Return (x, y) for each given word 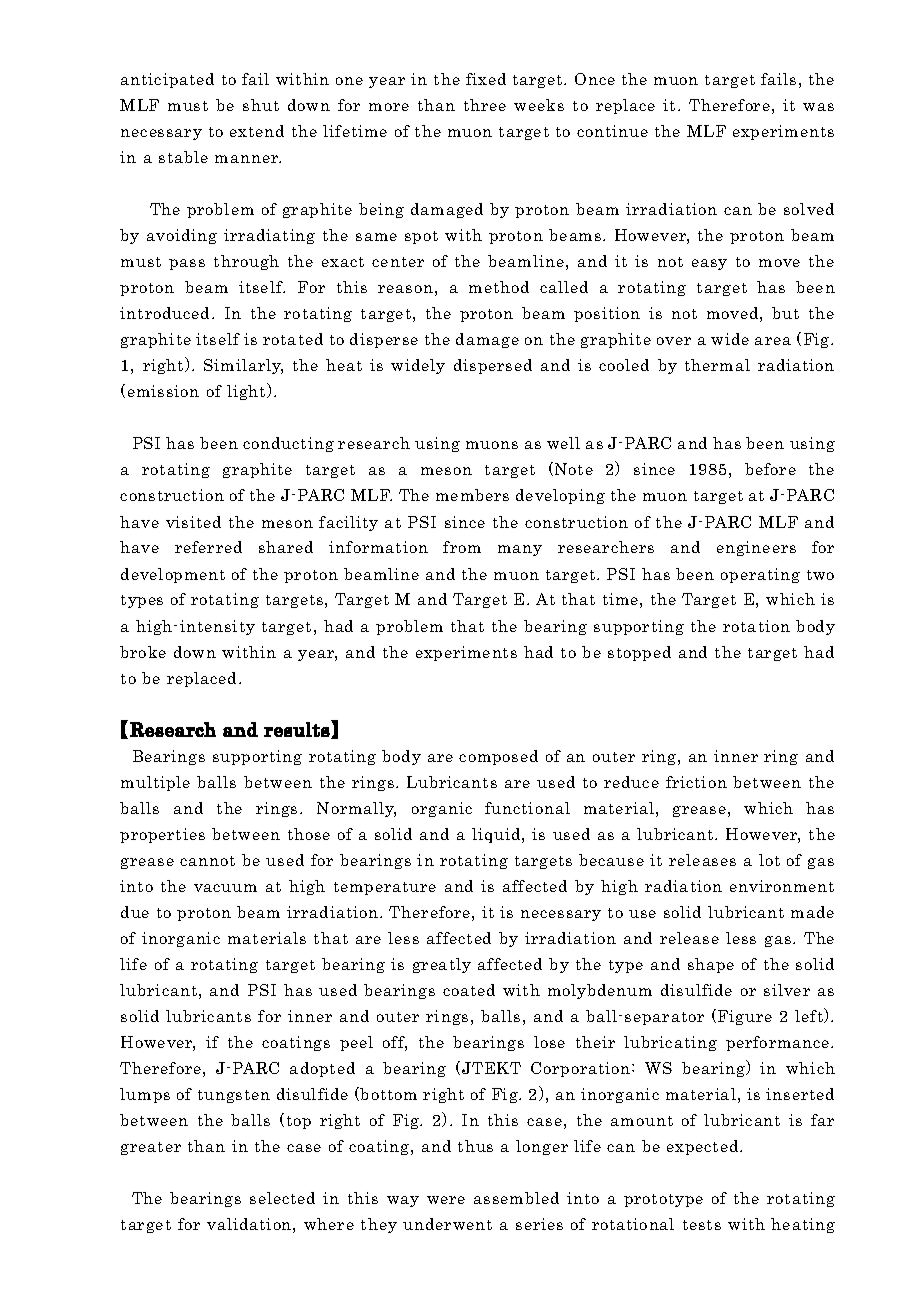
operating (760, 575)
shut (261, 105)
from (462, 547)
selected (282, 1198)
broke (143, 652)
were (446, 1200)
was (818, 107)
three (485, 105)
